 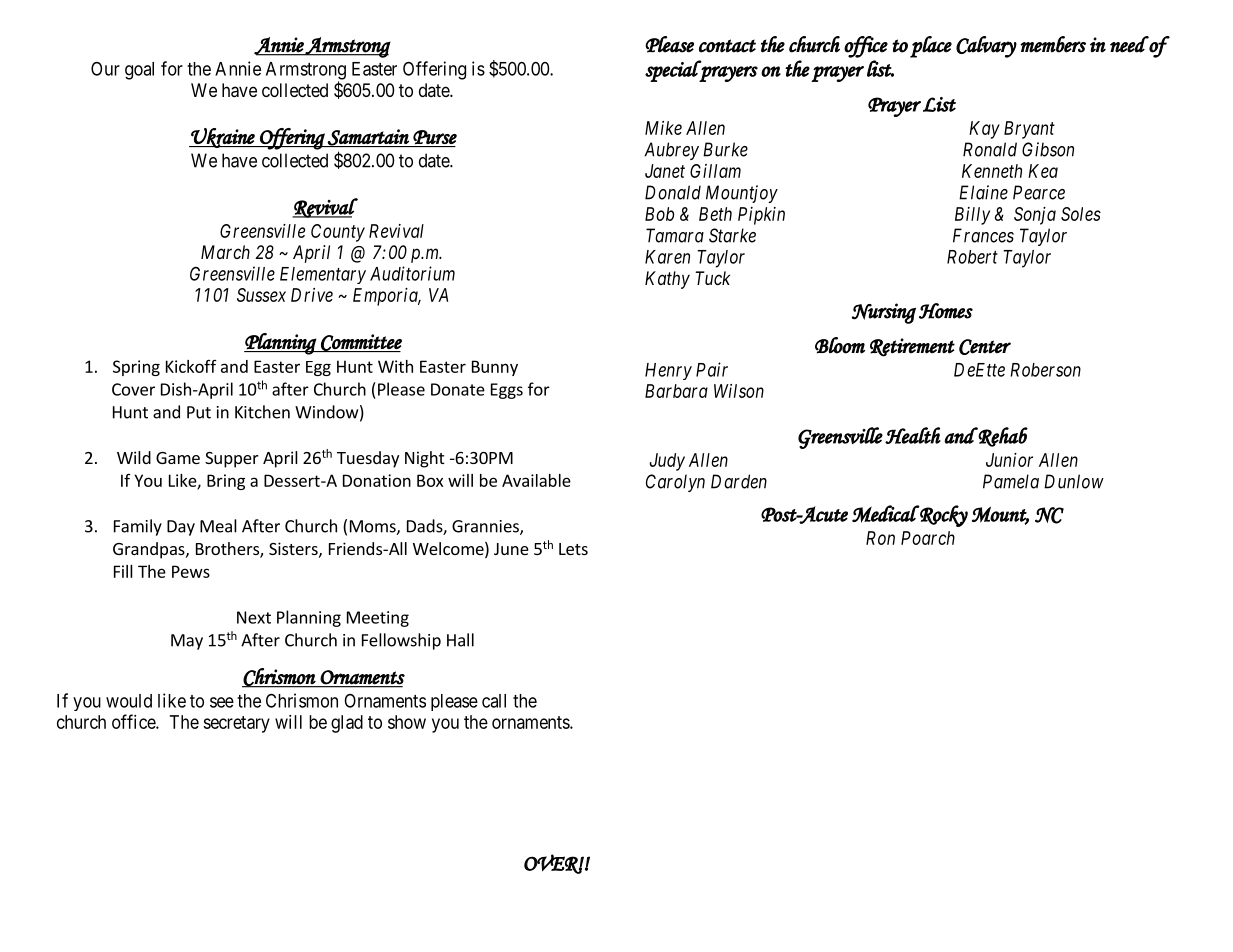 I want to click on Henry, so click(x=668, y=371).
